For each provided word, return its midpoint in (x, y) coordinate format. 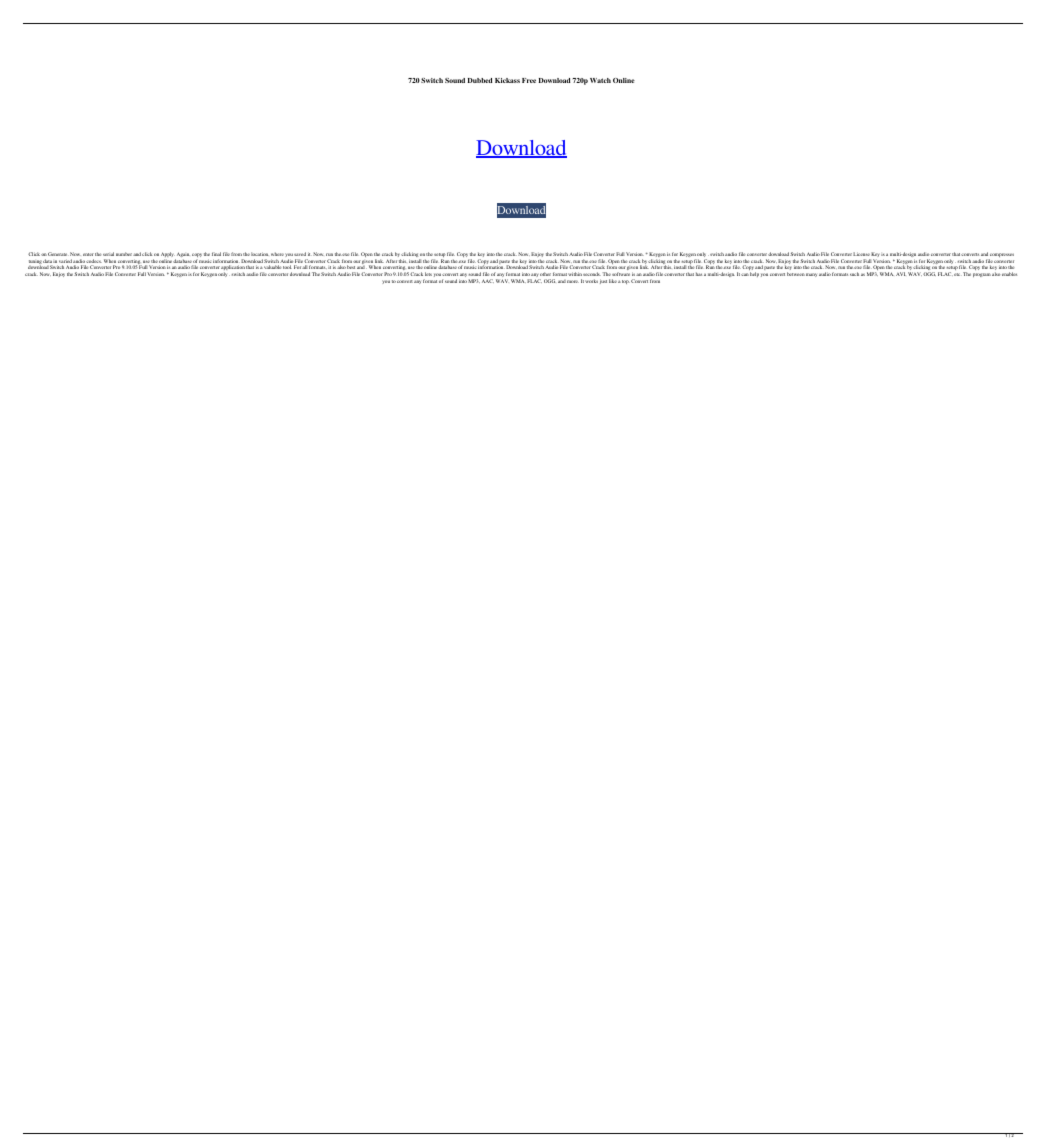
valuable (272, 267)
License (861, 254)
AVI (901, 274)
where (277, 254)
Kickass (507, 80)
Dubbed (480, 80)
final (216, 254)
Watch (600, 80)
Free (529, 80)
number (124, 254)
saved (300, 254)
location (260, 254)
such (854, 274)
